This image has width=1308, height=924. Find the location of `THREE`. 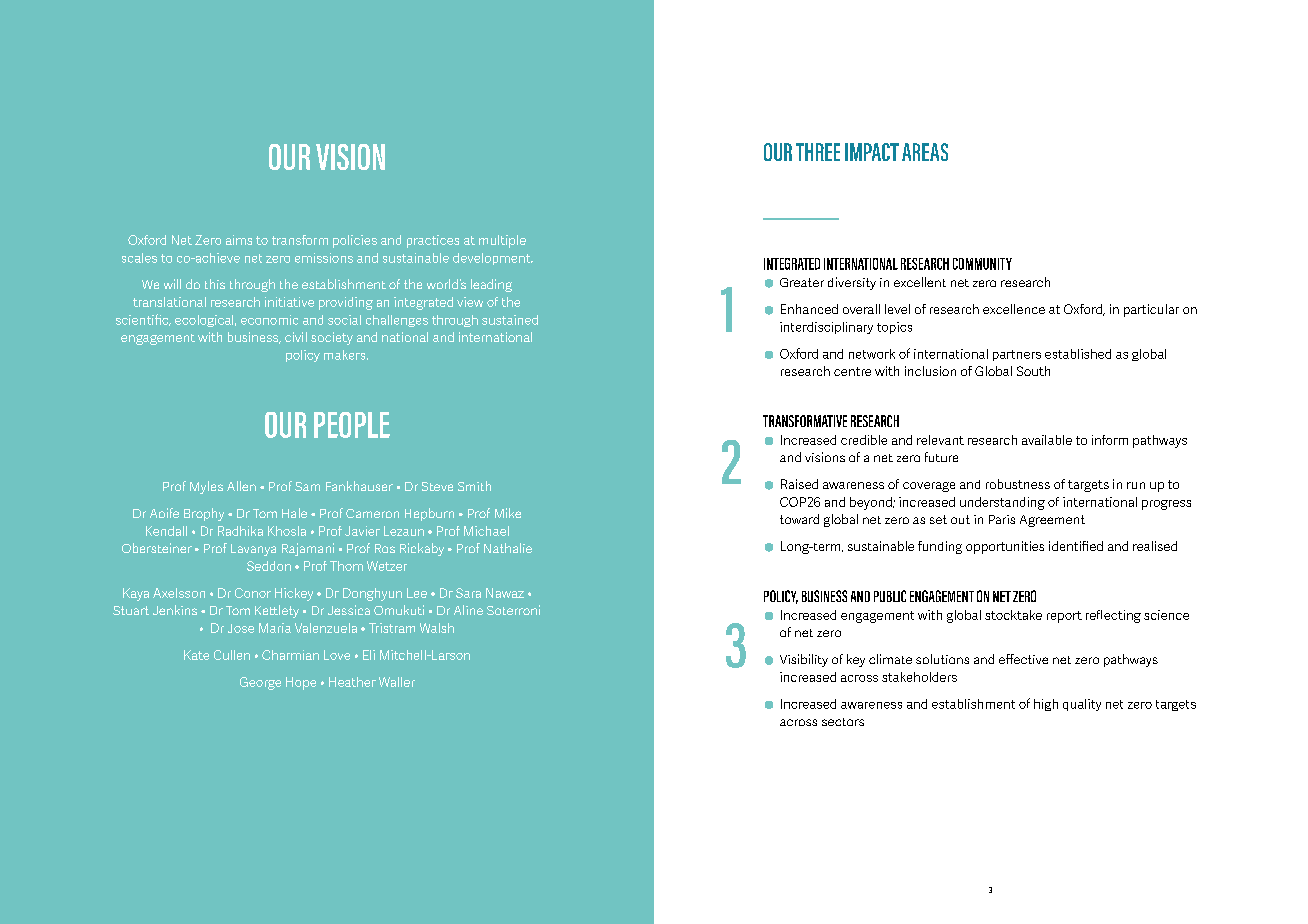

THREE is located at coordinates (818, 152).
